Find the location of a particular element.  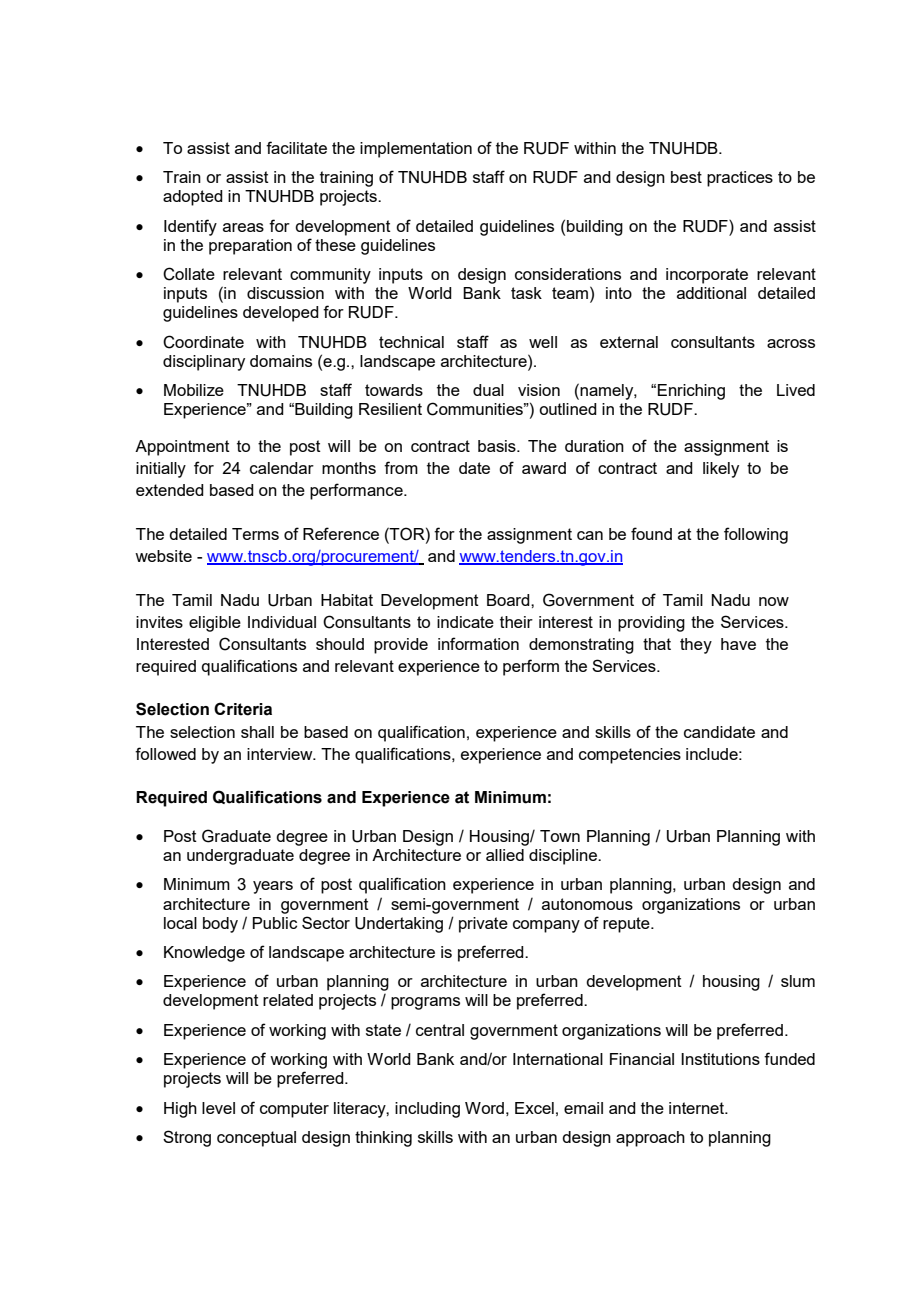

implementation is located at coordinates (416, 150).
